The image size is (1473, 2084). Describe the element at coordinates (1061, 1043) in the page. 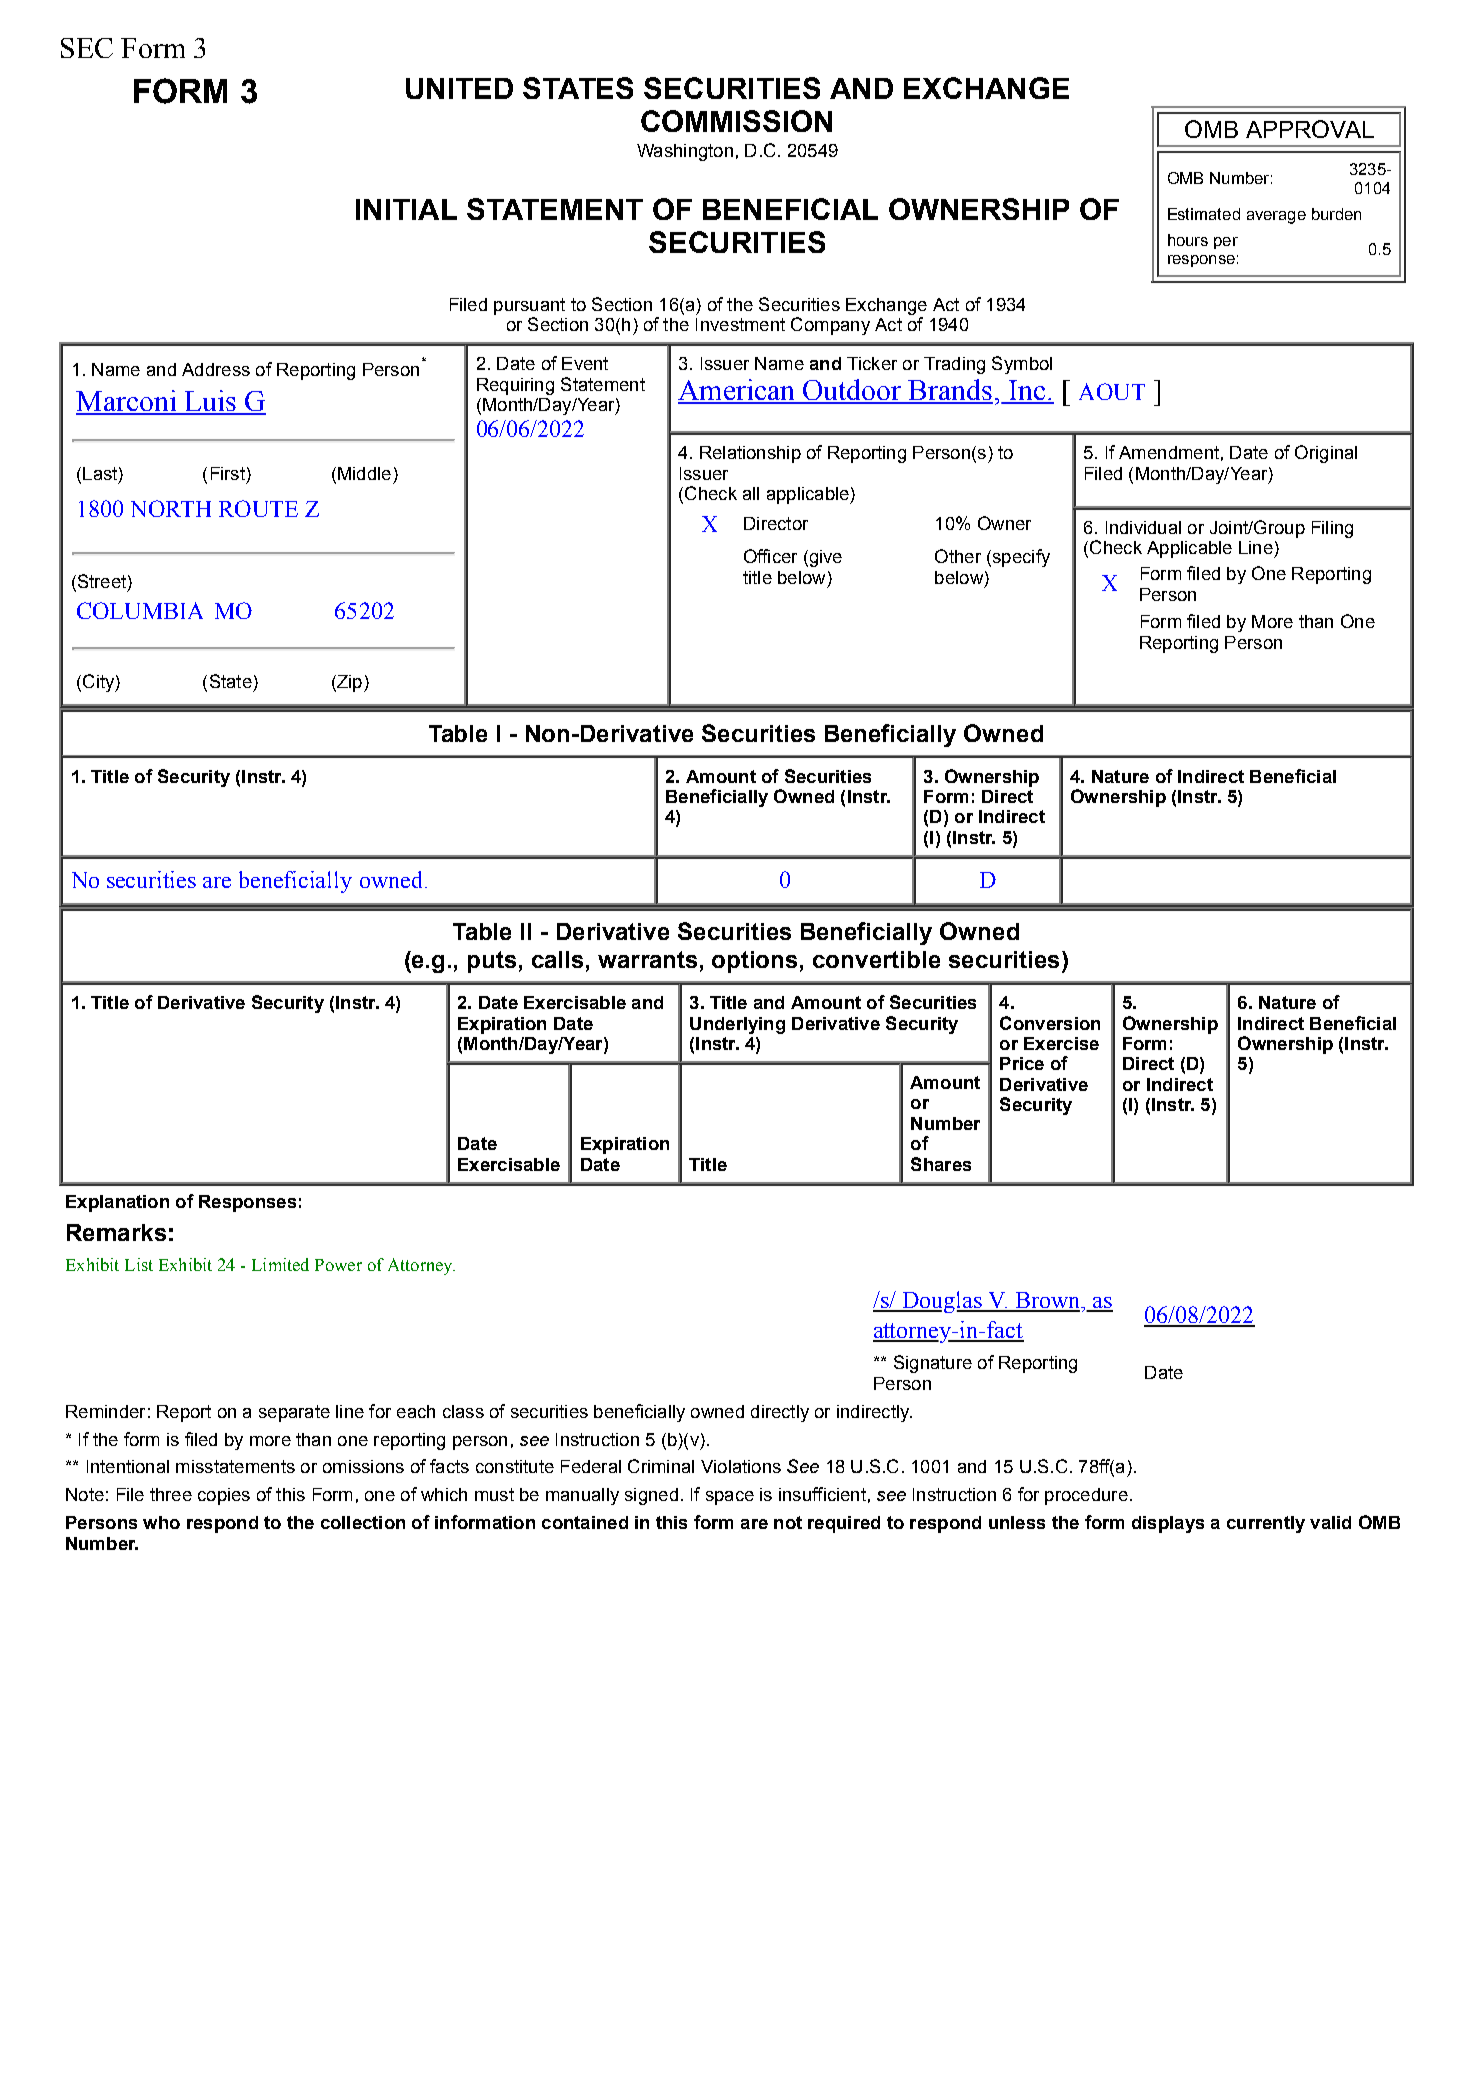

I see `Exercise` at that location.
